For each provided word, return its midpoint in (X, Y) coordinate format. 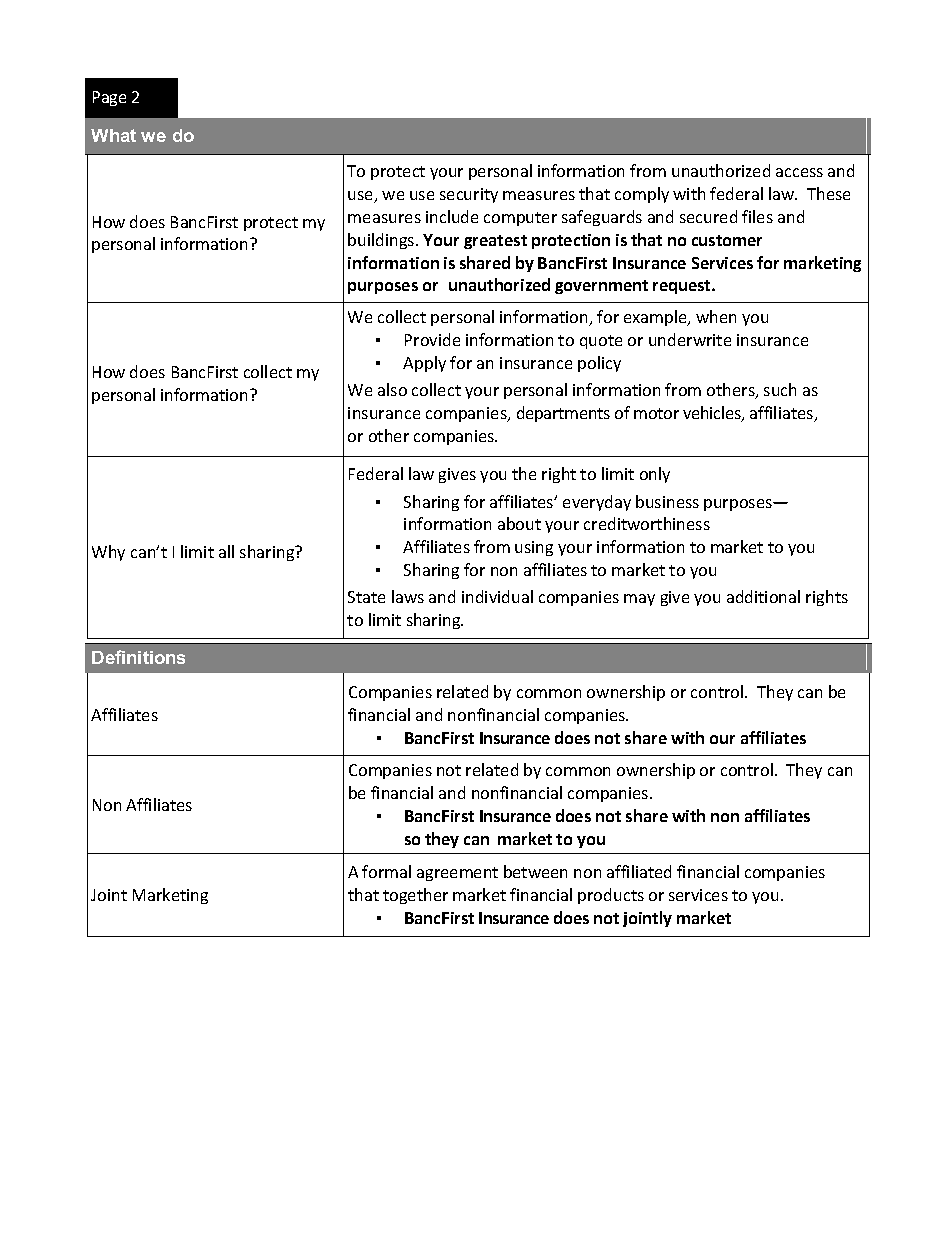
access (799, 172)
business (667, 501)
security (469, 195)
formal (386, 871)
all (226, 551)
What (113, 135)
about (519, 523)
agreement (457, 874)
